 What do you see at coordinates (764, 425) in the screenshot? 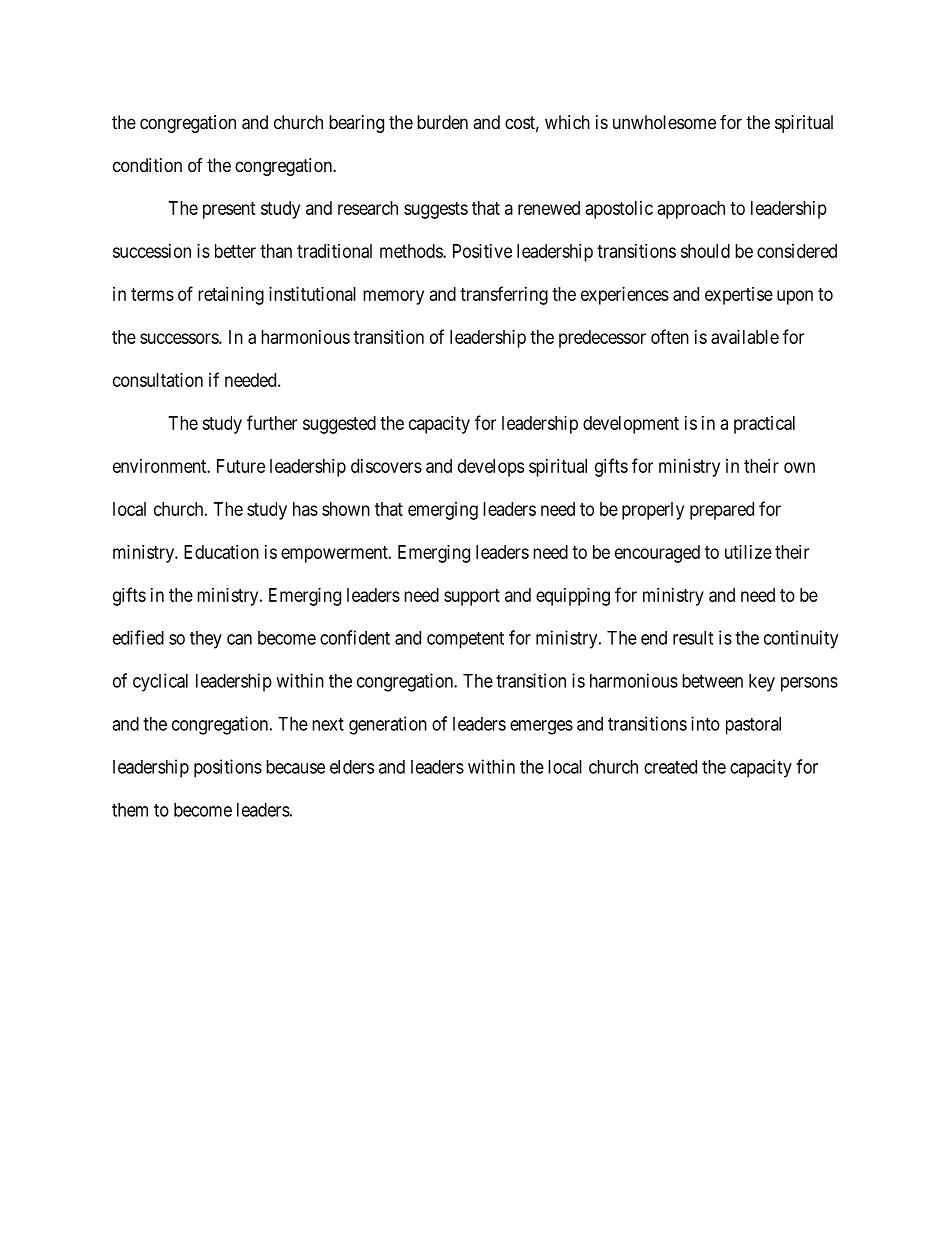
I see `practical` at bounding box center [764, 425].
